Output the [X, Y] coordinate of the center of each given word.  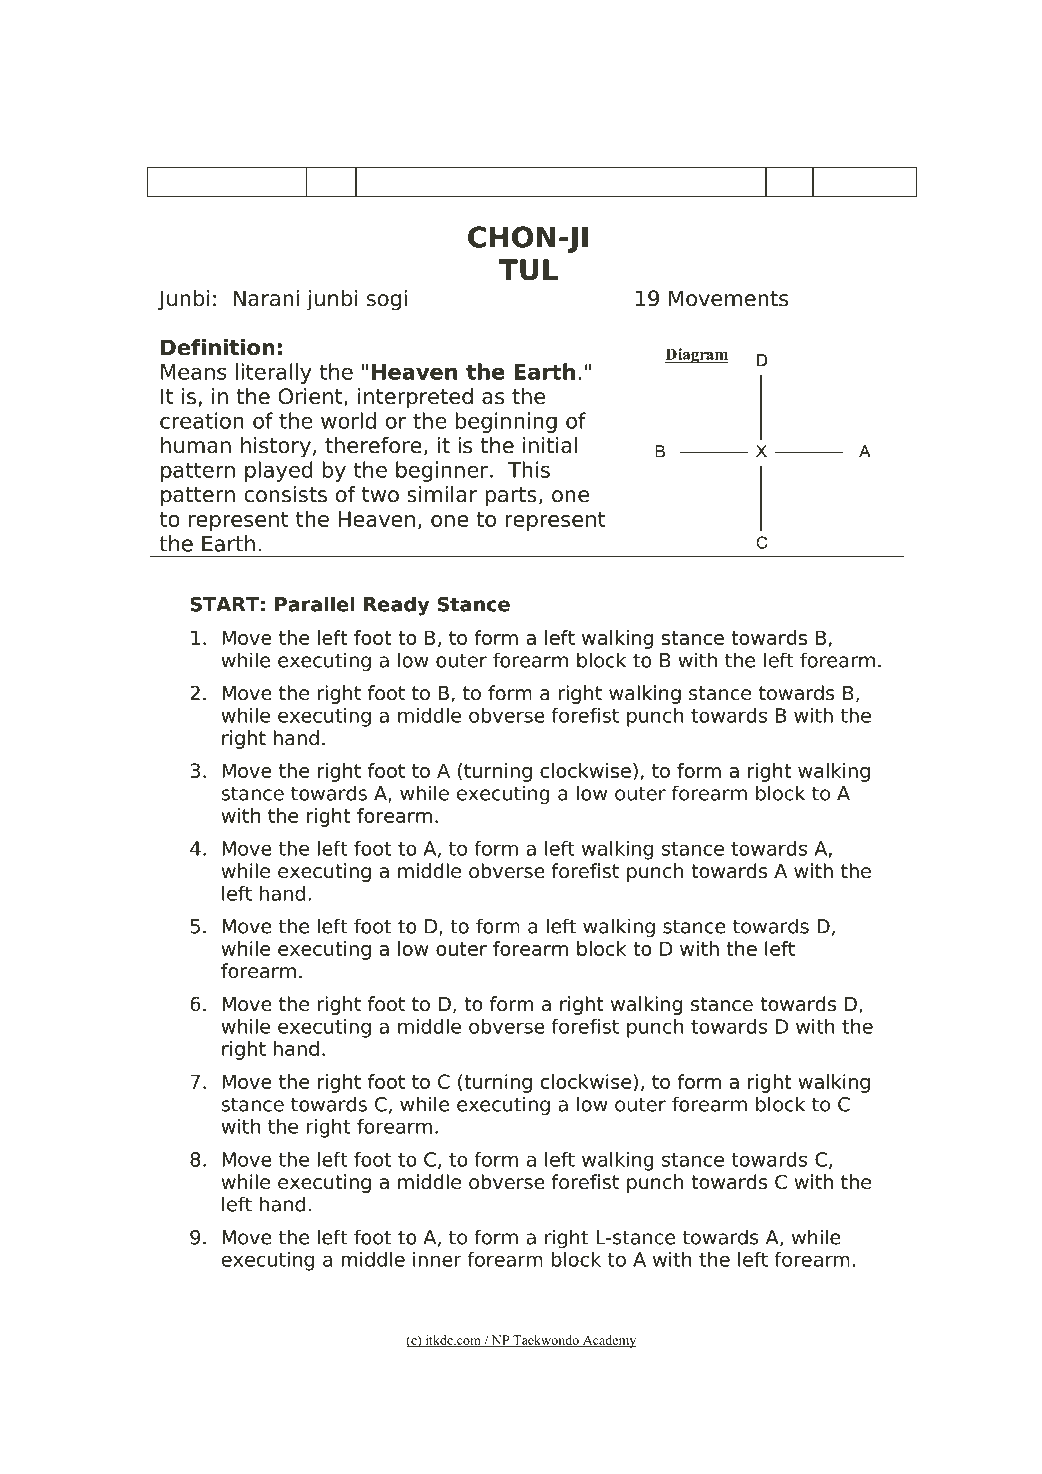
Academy [609, 1341]
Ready [396, 606]
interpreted [415, 398]
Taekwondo [546, 1341]
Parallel [315, 604]
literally [274, 373]
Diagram [697, 355]
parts [511, 497]
